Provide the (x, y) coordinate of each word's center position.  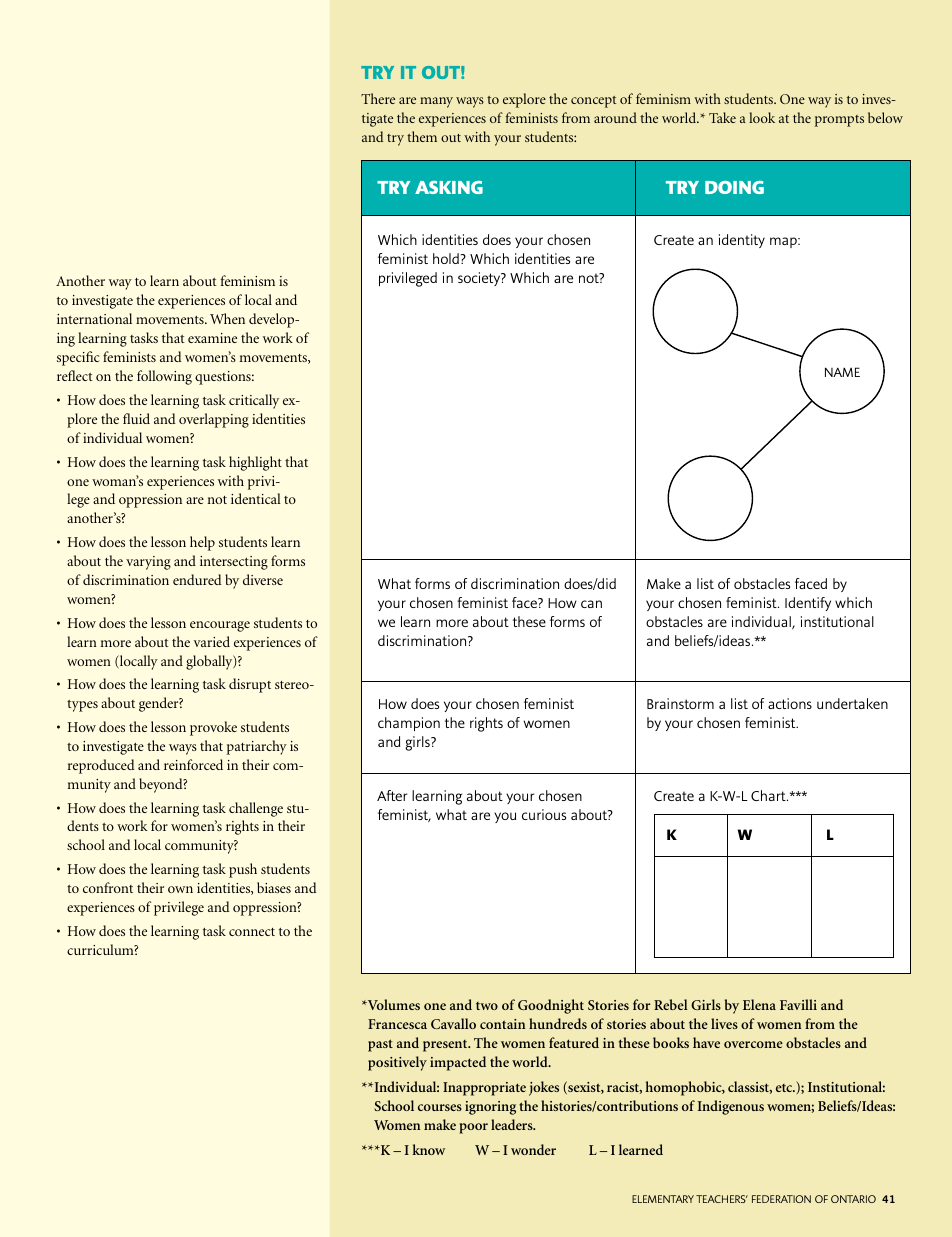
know (428, 1149)
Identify (808, 604)
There (378, 98)
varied (211, 641)
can (591, 604)
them (422, 136)
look (762, 117)
